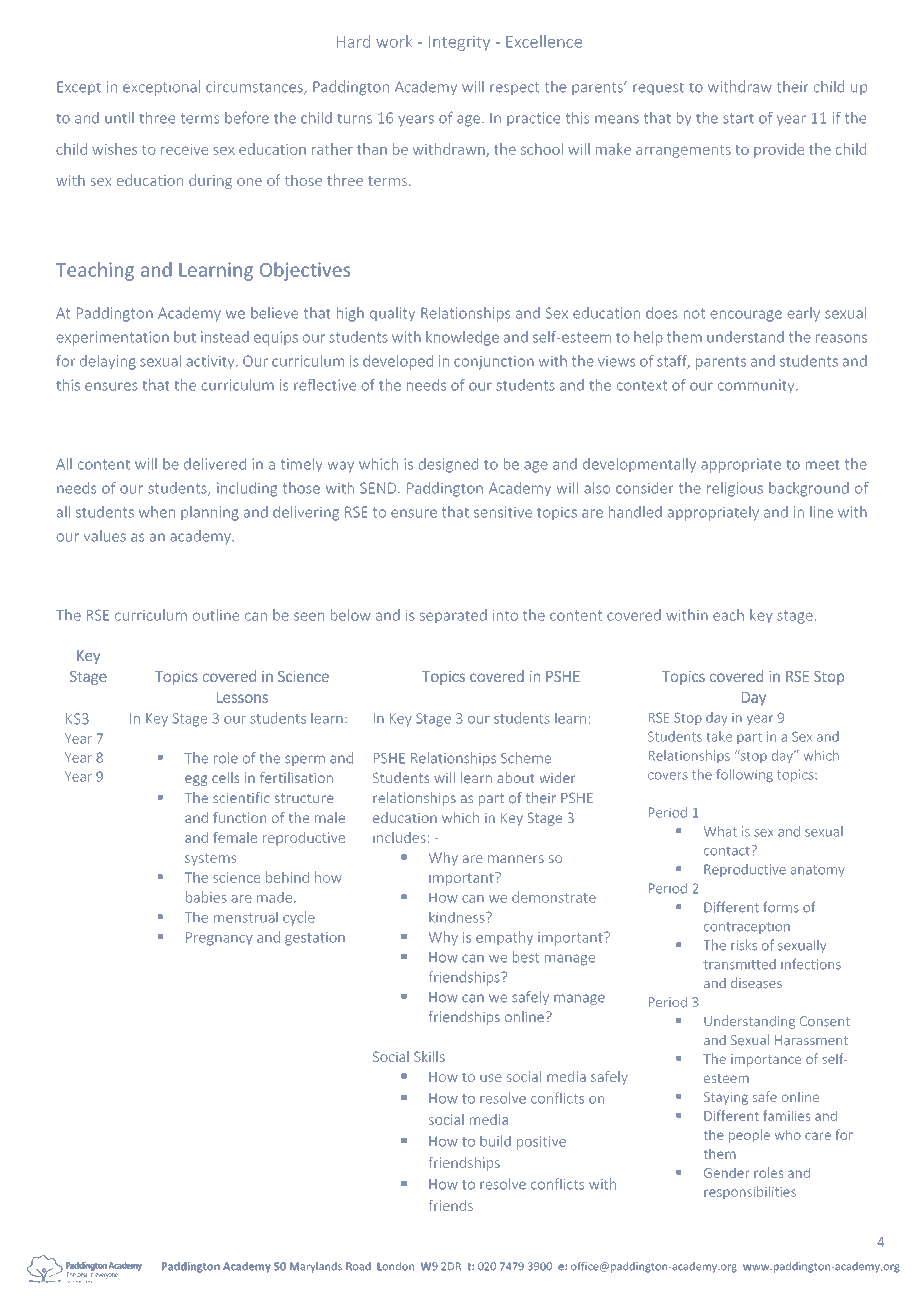 The height and width of the image is (1308, 924). I want to click on religious, so click(735, 489).
